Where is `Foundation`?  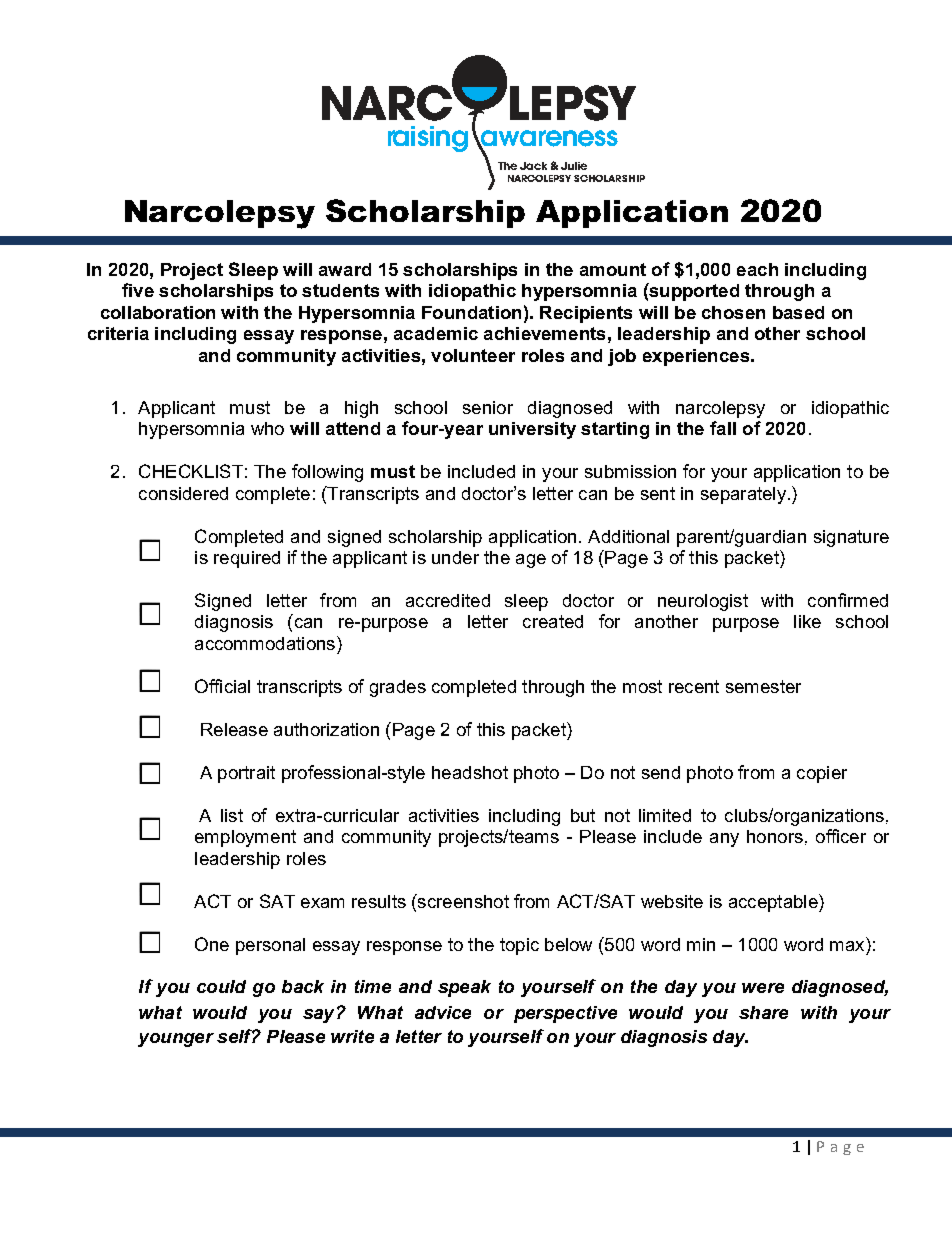 Foundation is located at coordinates (471, 312).
